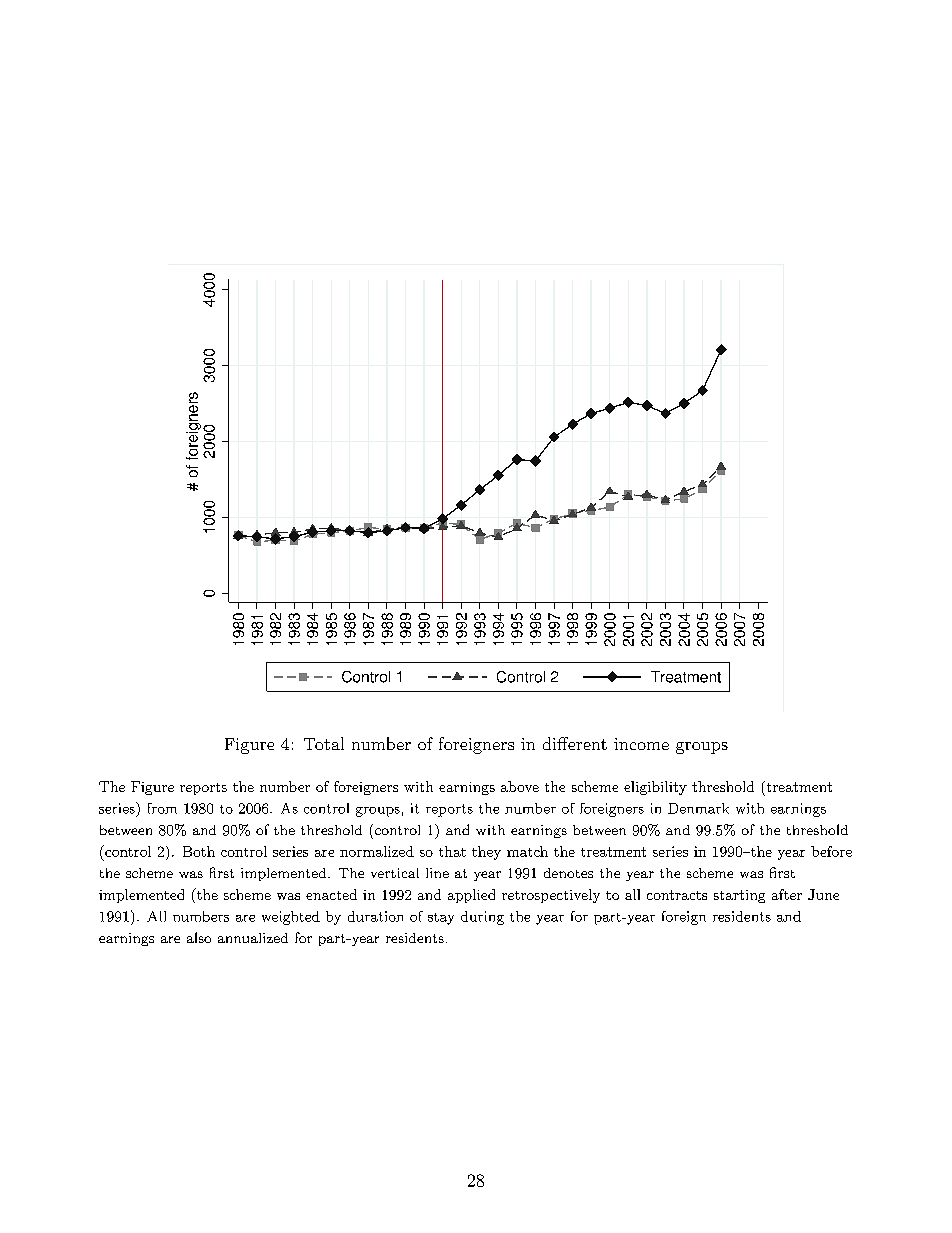 Image resolution: width=952 pixels, height=1233 pixels. What do you see at coordinates (641, 744) in the document?
I see `income` at bounding box center [641, 744].
